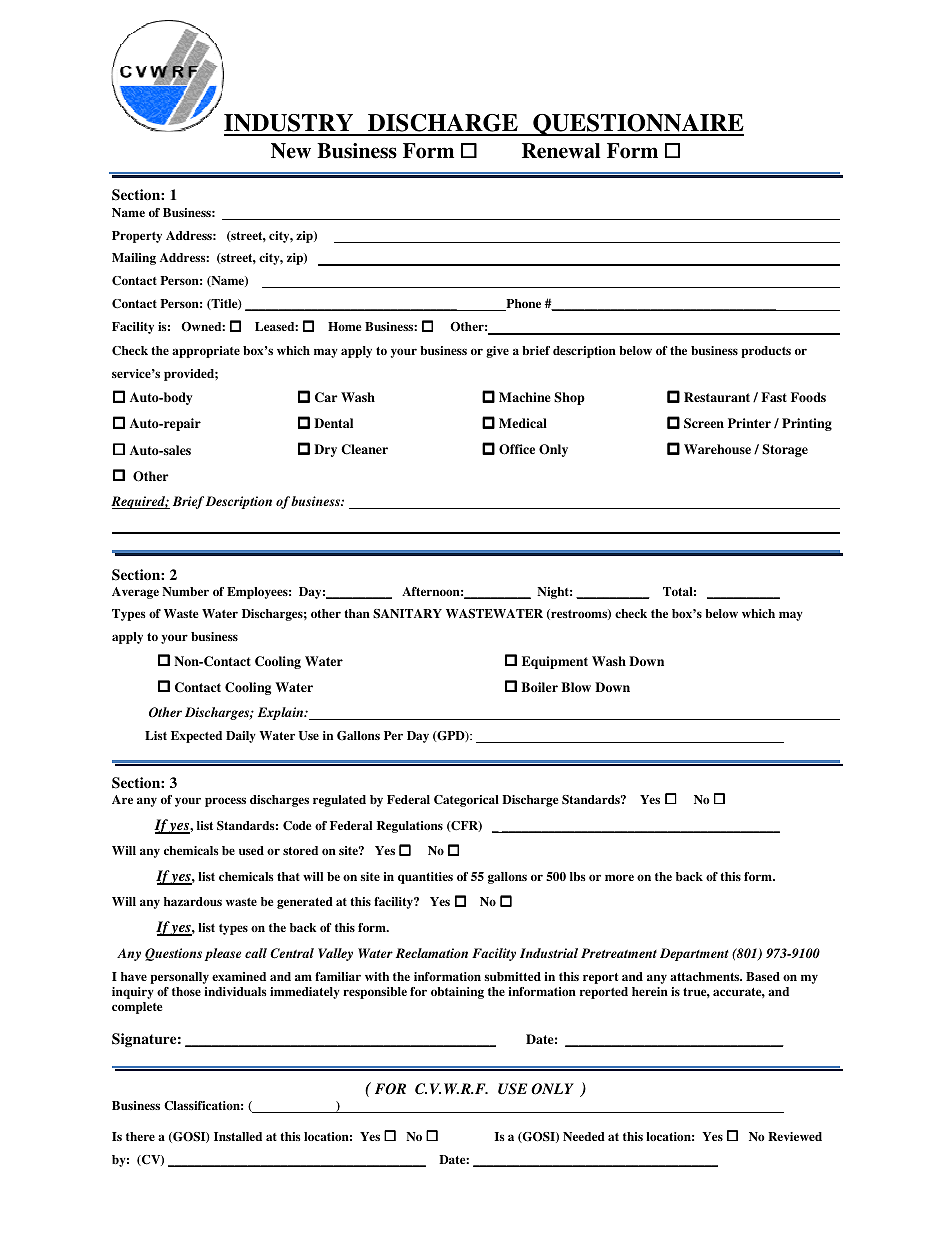 The width and height of the screenshot is (952, 1233). Describe the element at coordinates (497, 352) in the screenshot. I see `give` at that location.
